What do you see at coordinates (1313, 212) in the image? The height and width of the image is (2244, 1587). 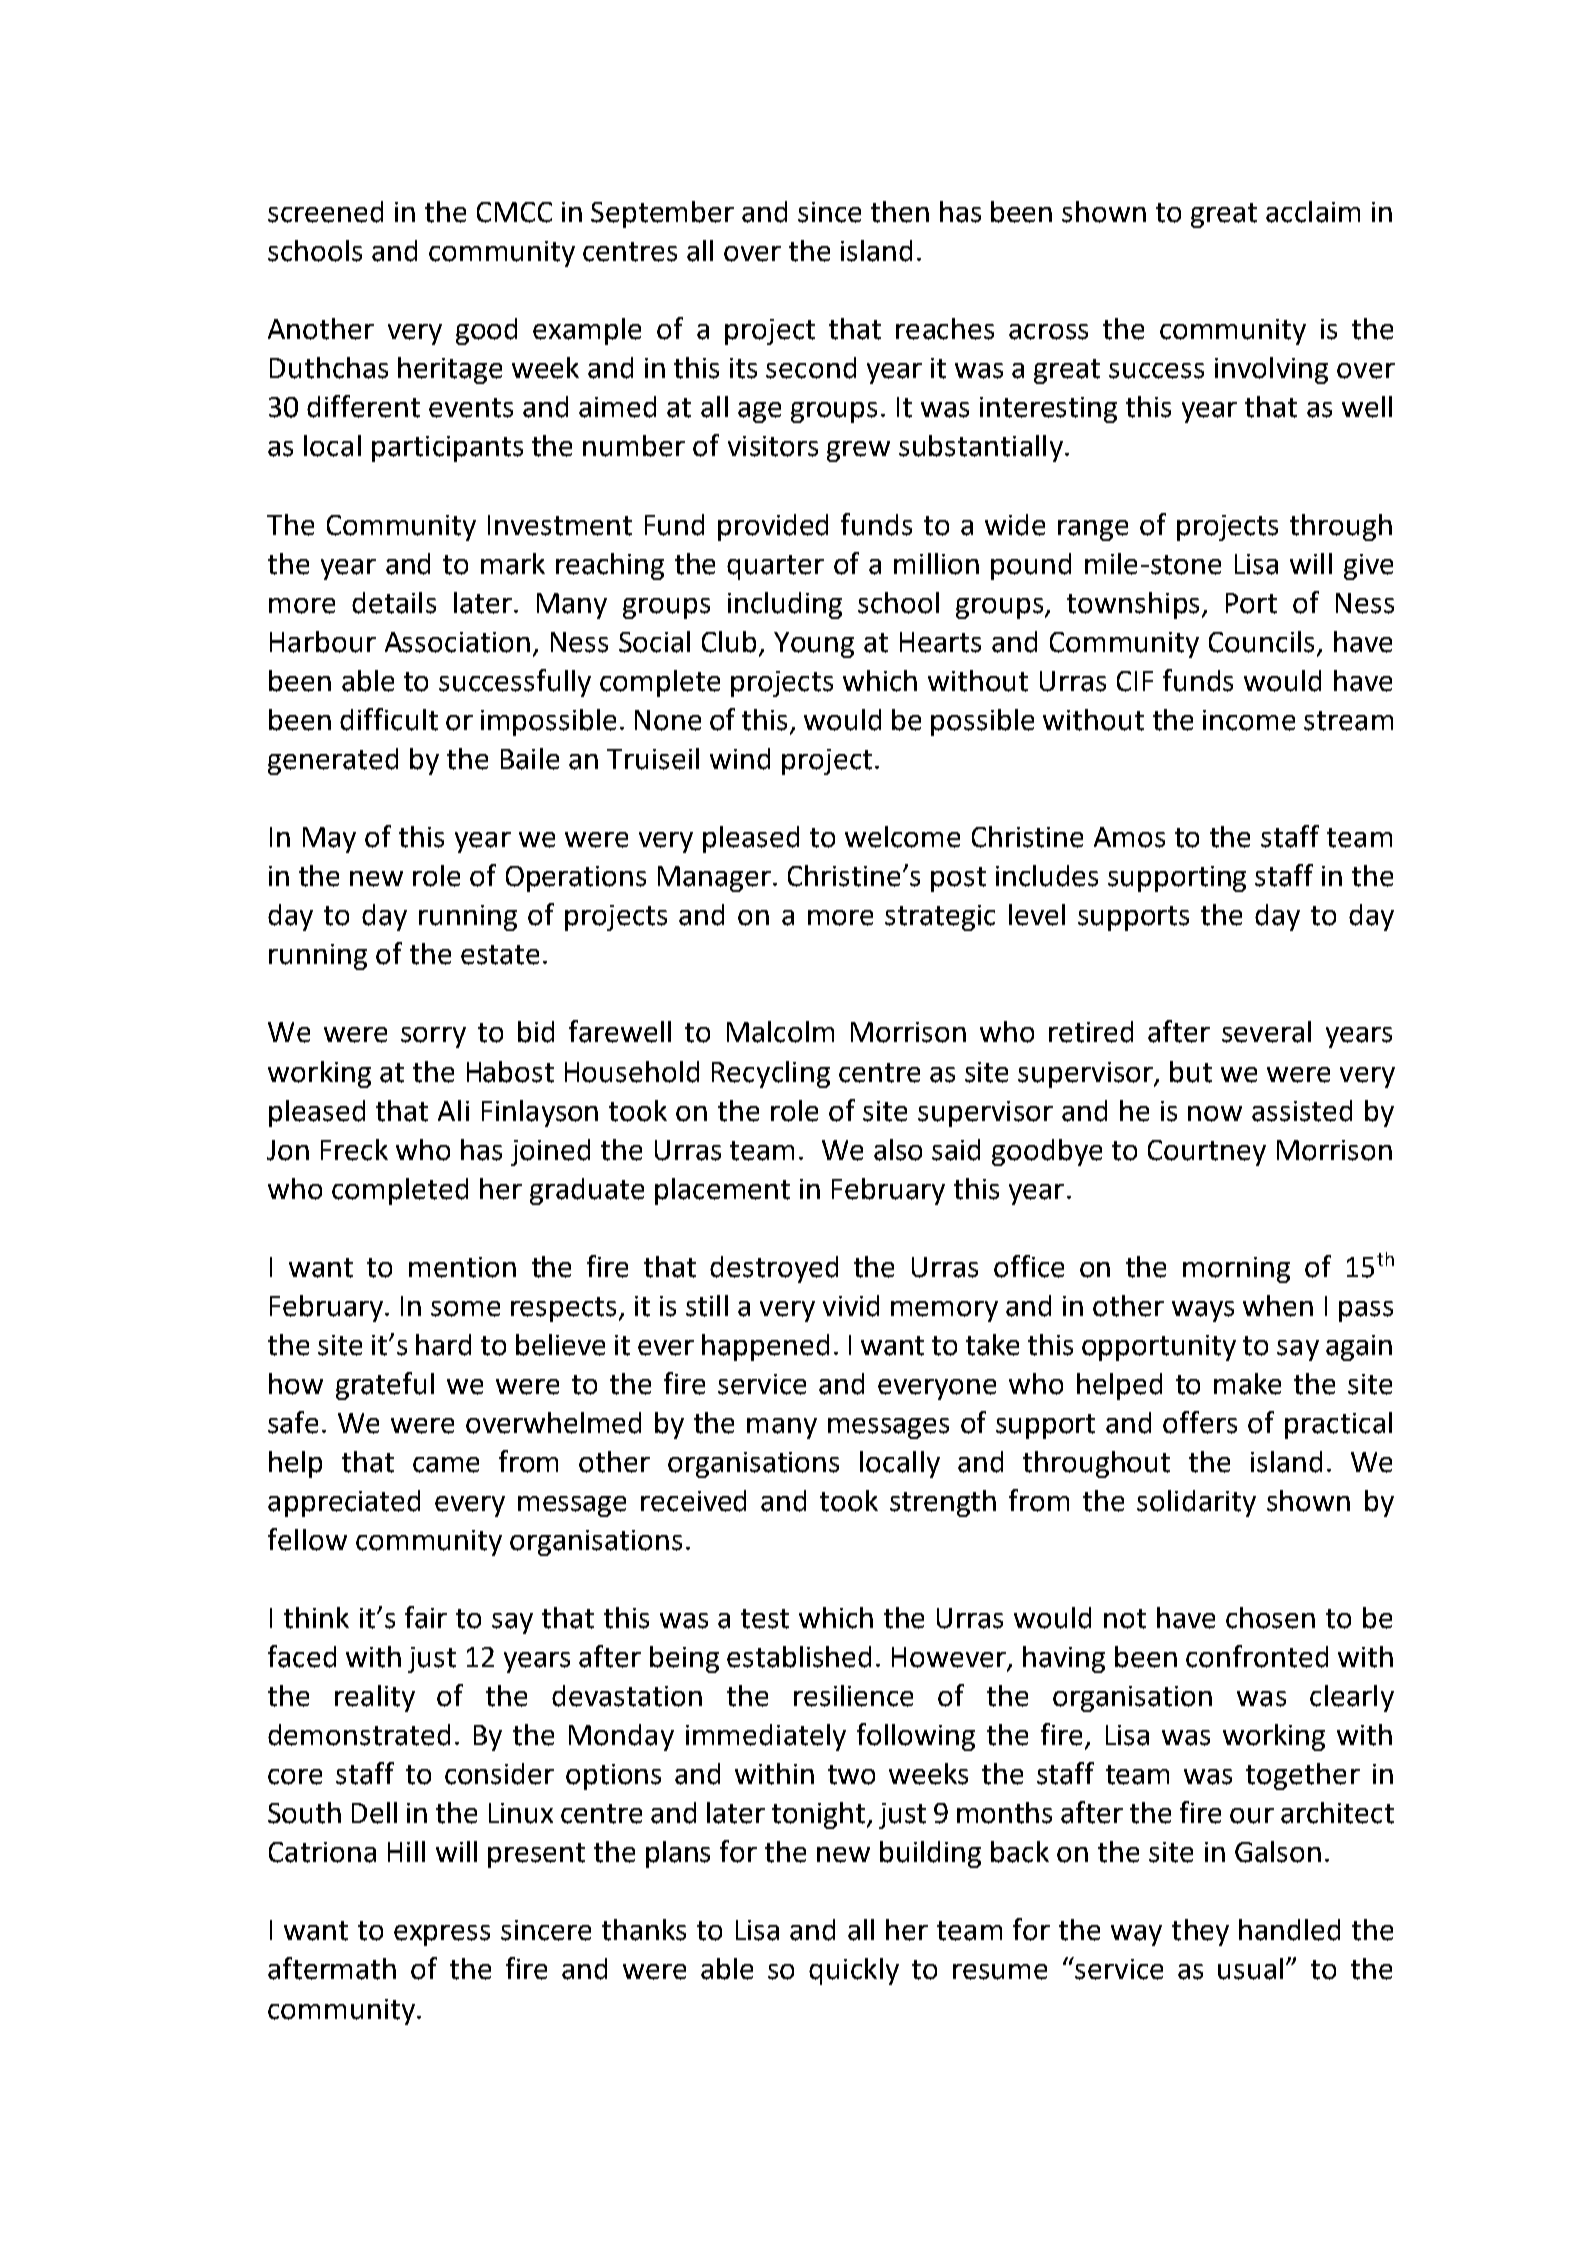 I see `acclaim` at bounding box center [1313, 212].
